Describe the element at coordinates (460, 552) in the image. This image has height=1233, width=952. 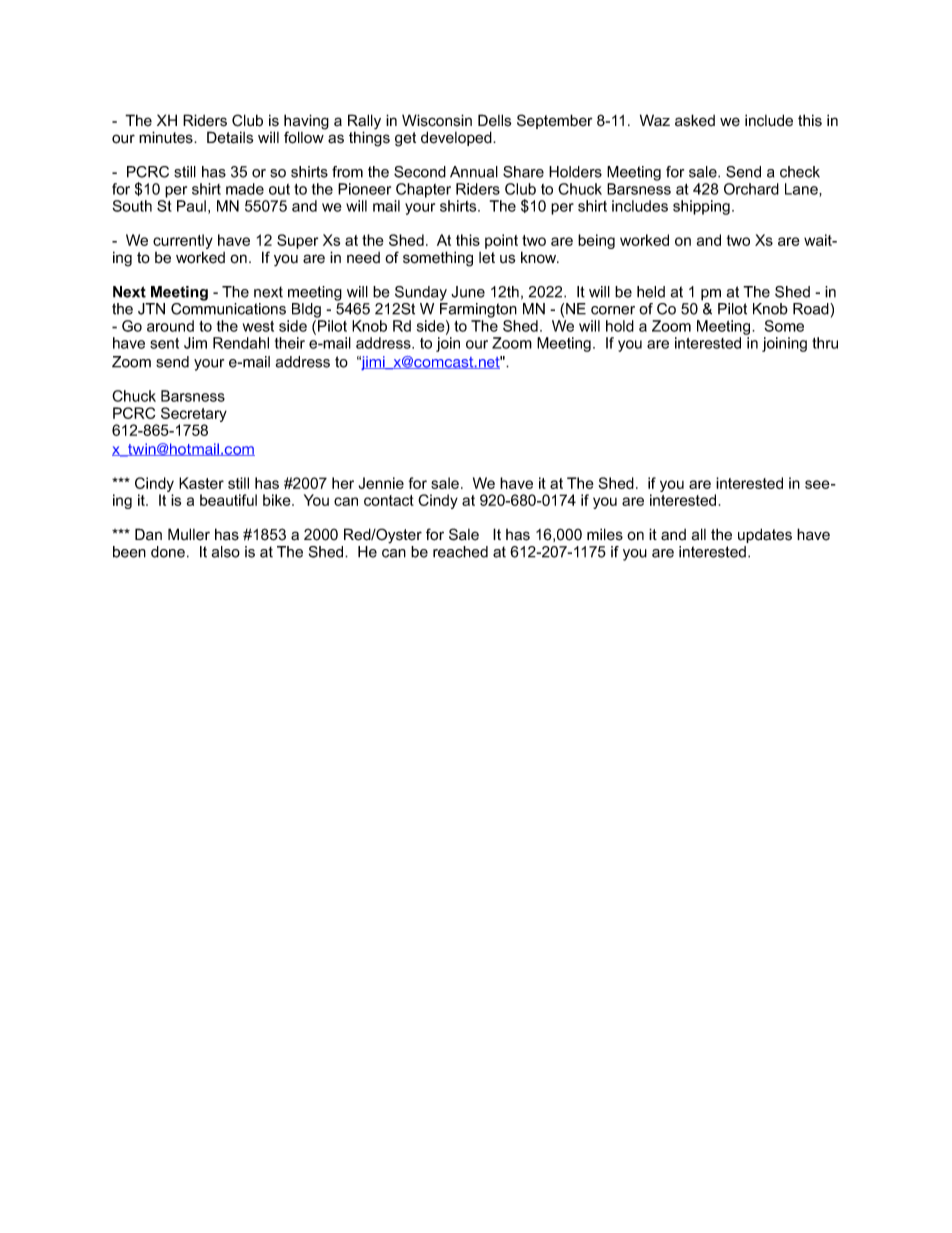
I see `reached` at that location.
